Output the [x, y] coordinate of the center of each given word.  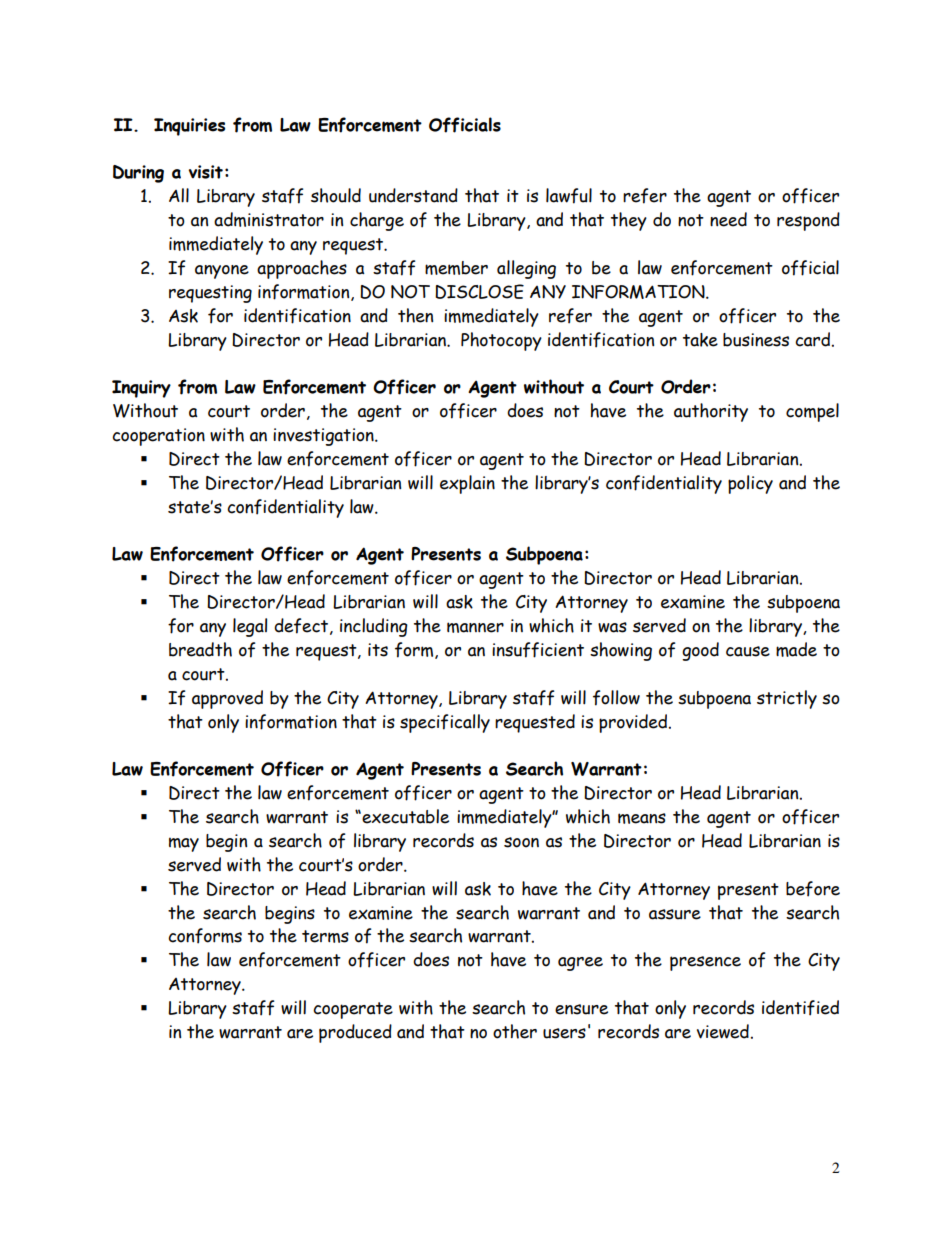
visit [205, 172]
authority [711, 412]
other [515, 1031]
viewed [723, 1031]
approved [227, 699]
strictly [787, 699]
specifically [445, 723]
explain [467, 484]
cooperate [353, 1010]
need [728, 219]
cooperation [158, 437]
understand [413, 195]
